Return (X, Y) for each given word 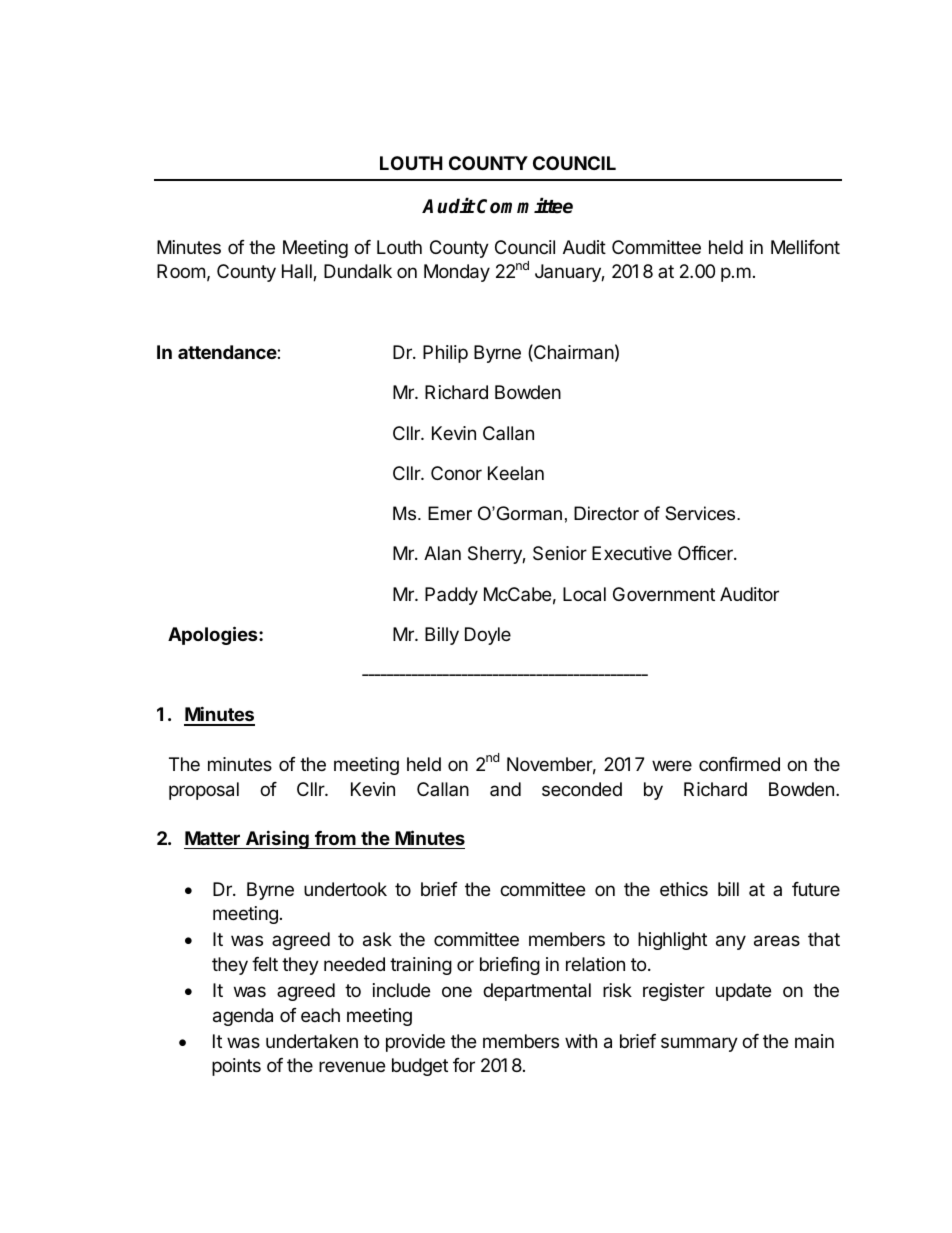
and (505, 789)
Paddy (451, 596)
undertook (345, 889)
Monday (457, 273)
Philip (445, 354)
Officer (706, 553)
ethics (684, 889)
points (236, 1067)
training (421, 966)
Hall (298, 272)
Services (701, 513)
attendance (228, 352)
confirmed (739, 764)
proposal (204, 791)
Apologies (214, 635)
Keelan (516, 473)
